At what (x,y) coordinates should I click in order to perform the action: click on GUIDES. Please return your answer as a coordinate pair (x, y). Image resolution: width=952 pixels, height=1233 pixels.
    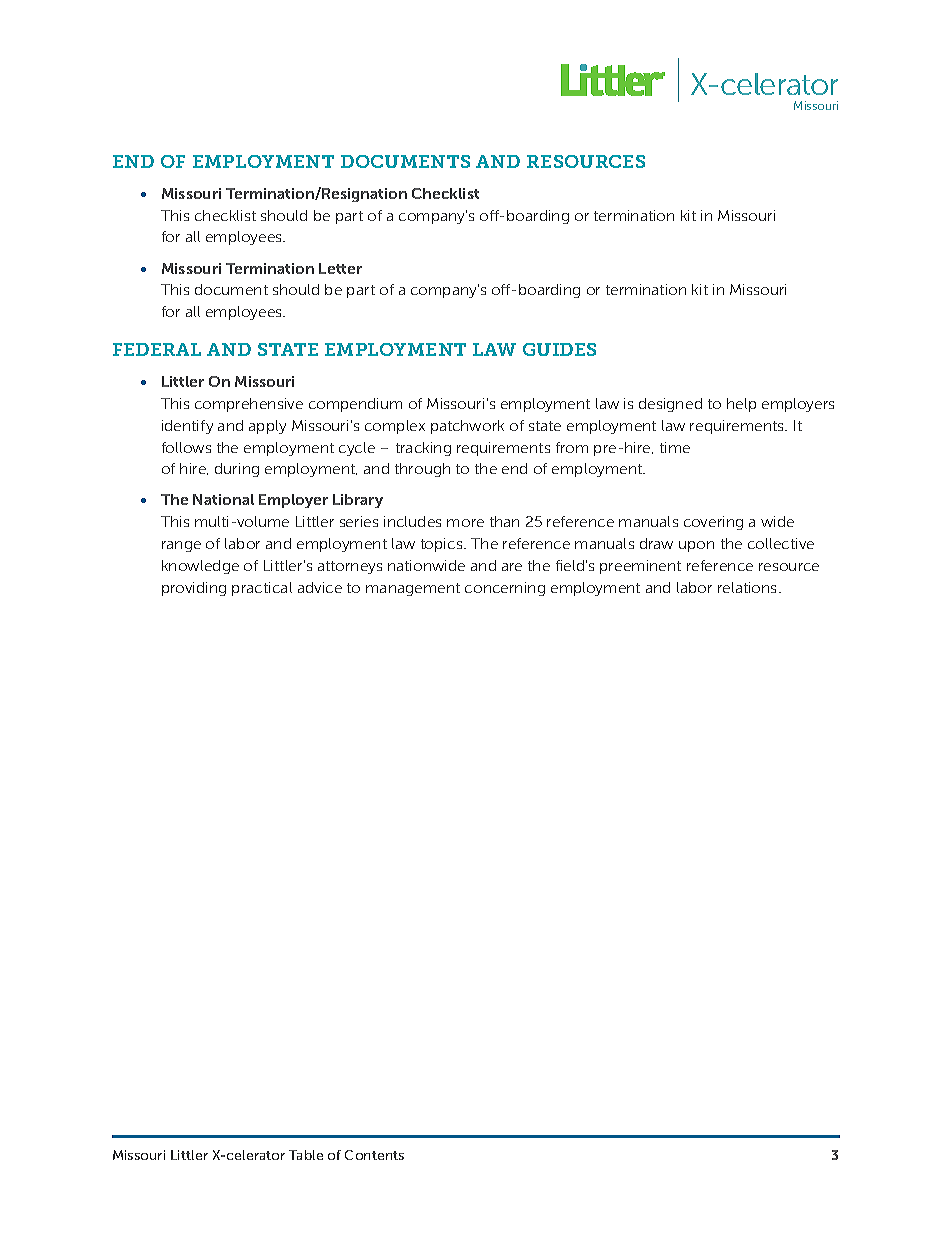
    Looking at the image, I should click on (559, 349).
